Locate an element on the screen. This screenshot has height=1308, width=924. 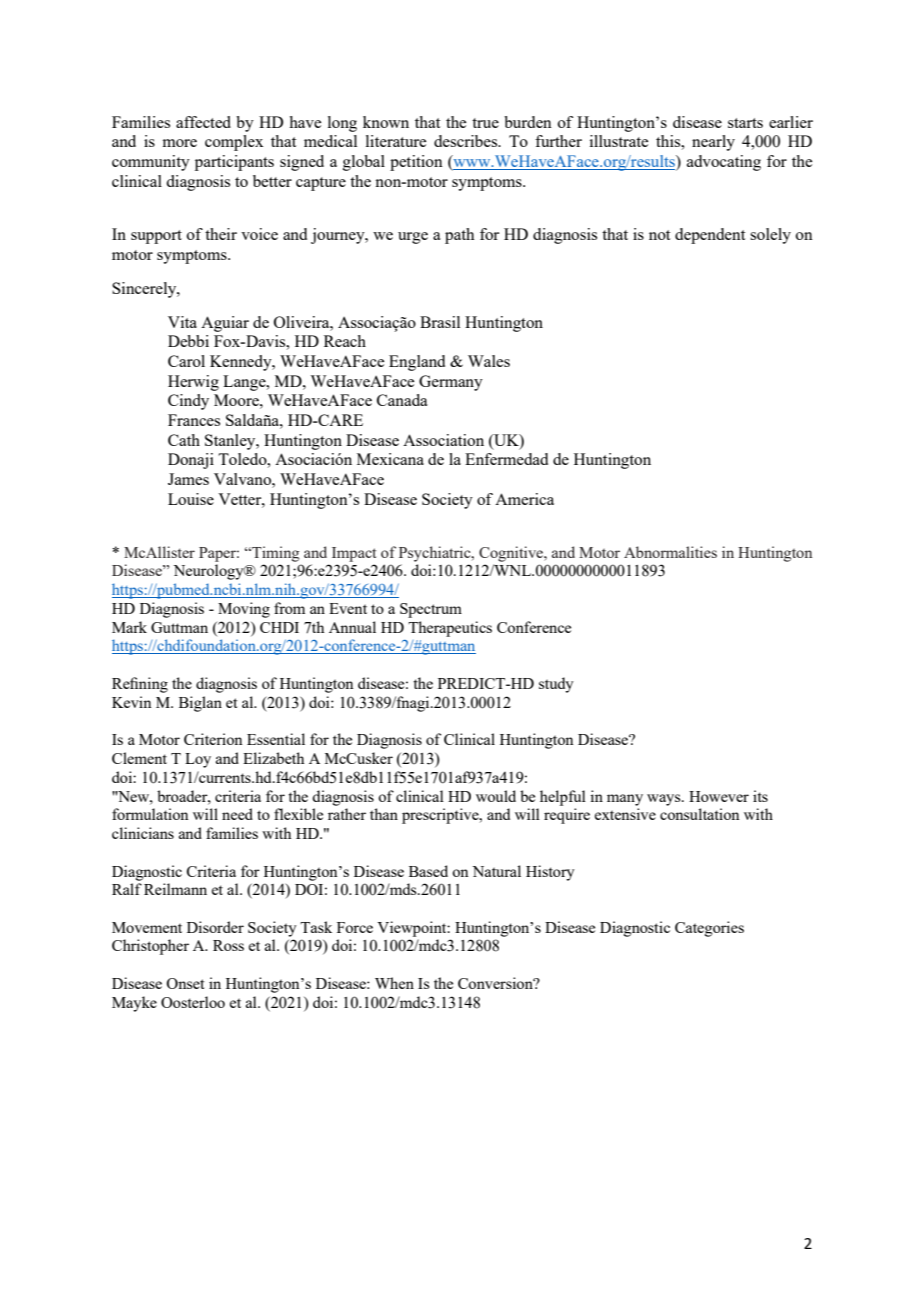
Wales is located at coordinates (489, 361).
